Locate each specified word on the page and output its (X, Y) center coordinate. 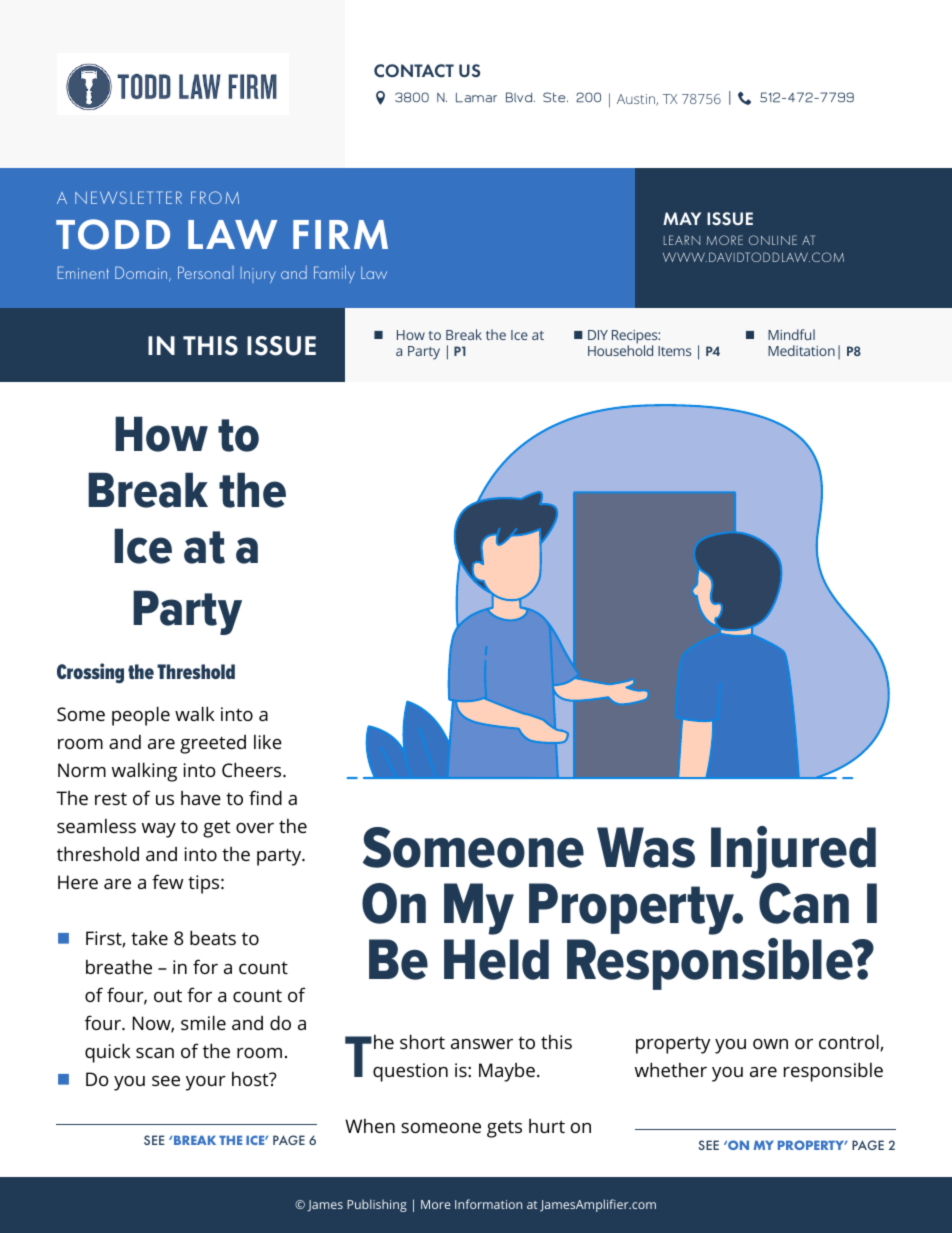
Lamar (476, 98)
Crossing (90, 673)
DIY (598, 335)
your (206, 1083)
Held (496, 959)
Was (646, 847)
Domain (142, 273)
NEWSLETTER (128, 197)
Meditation (801, 350)
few (167, 881)
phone (744, 98)
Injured (793, 852)
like (268, 742)
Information (488, 1204)
